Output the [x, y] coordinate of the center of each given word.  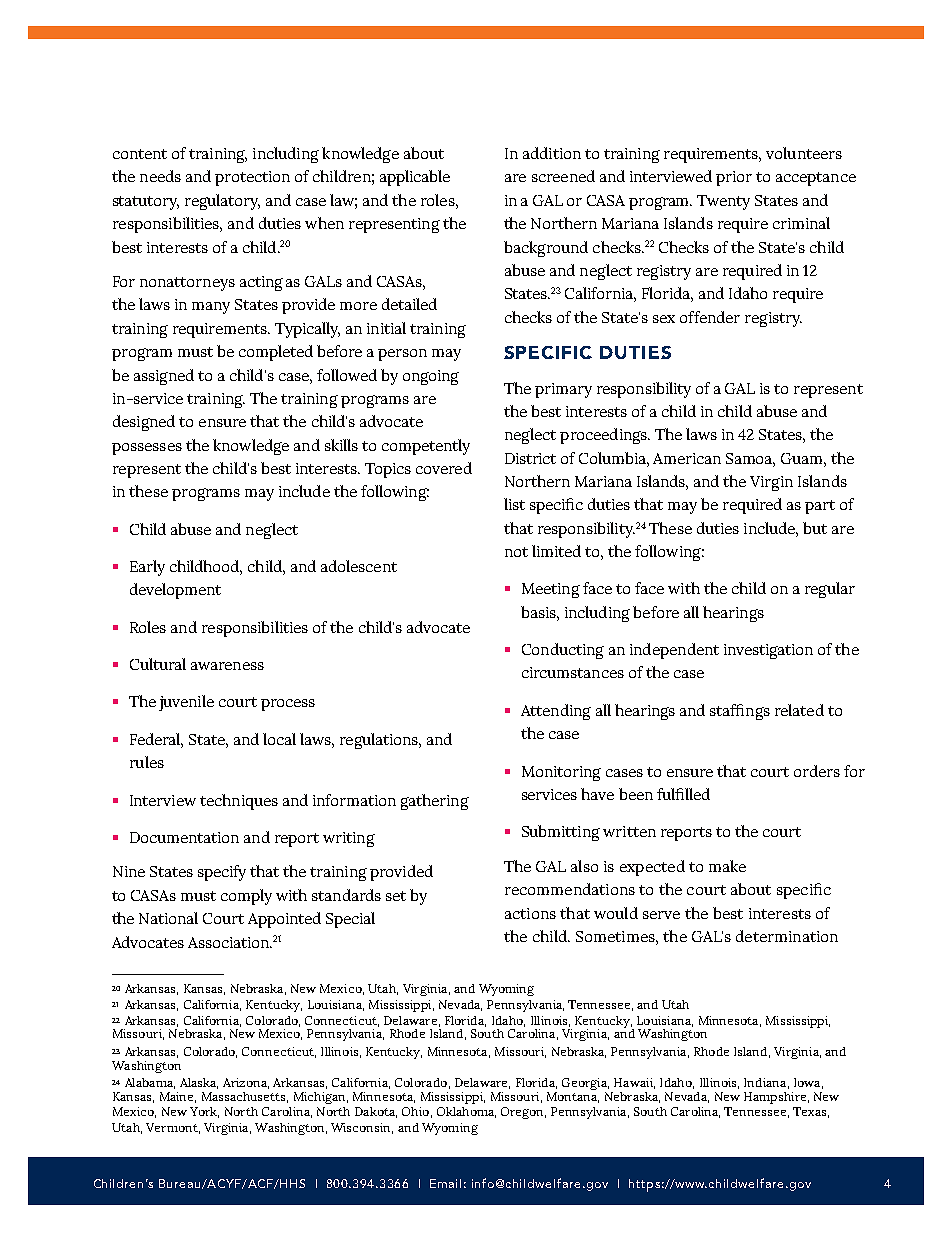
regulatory [222, 202]
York [204, 1112]
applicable [415, 178]
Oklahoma [466, 1112]
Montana [573, 1097]
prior [734, 178]
